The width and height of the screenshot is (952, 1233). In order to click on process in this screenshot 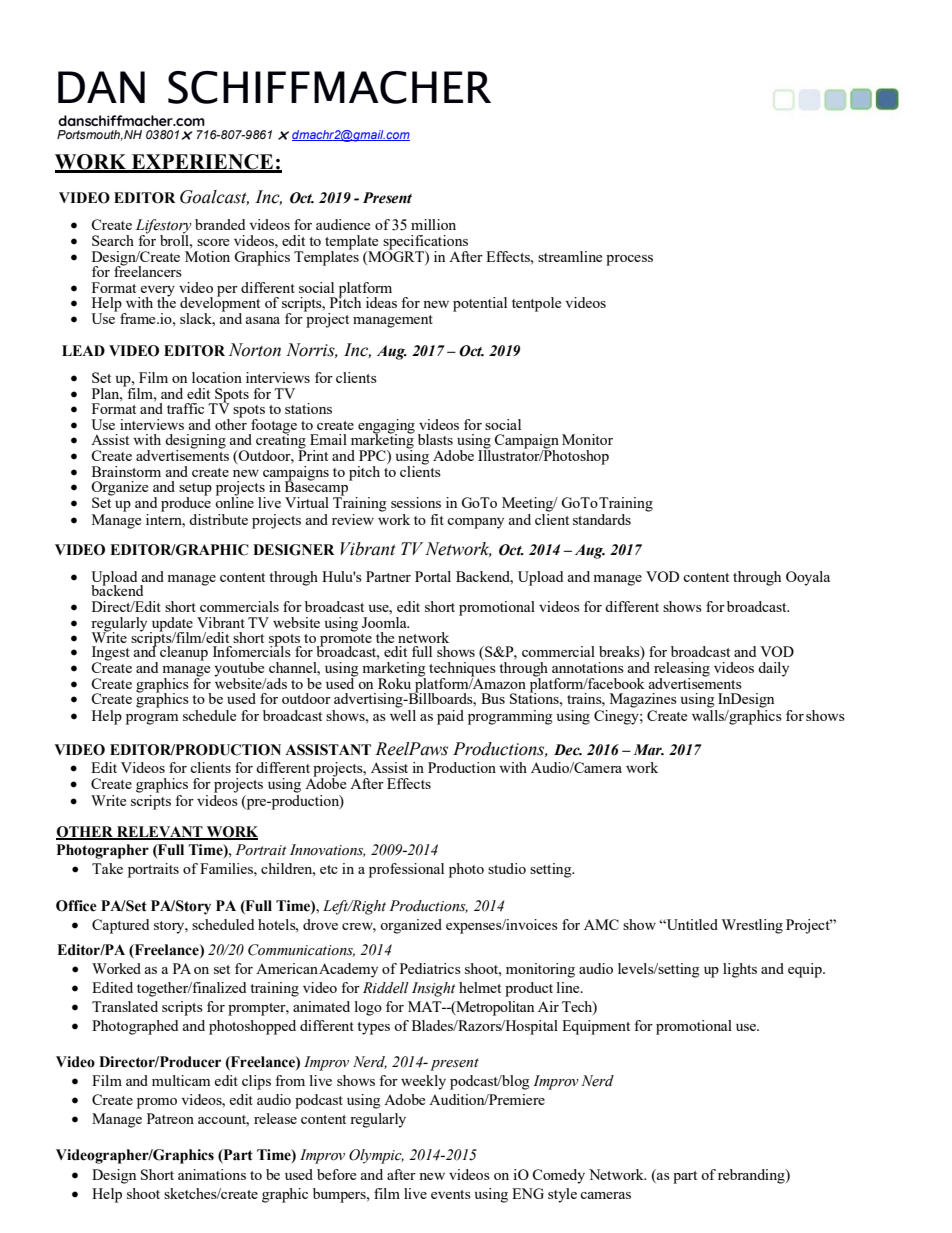, I will do `click(629, 260)`.
